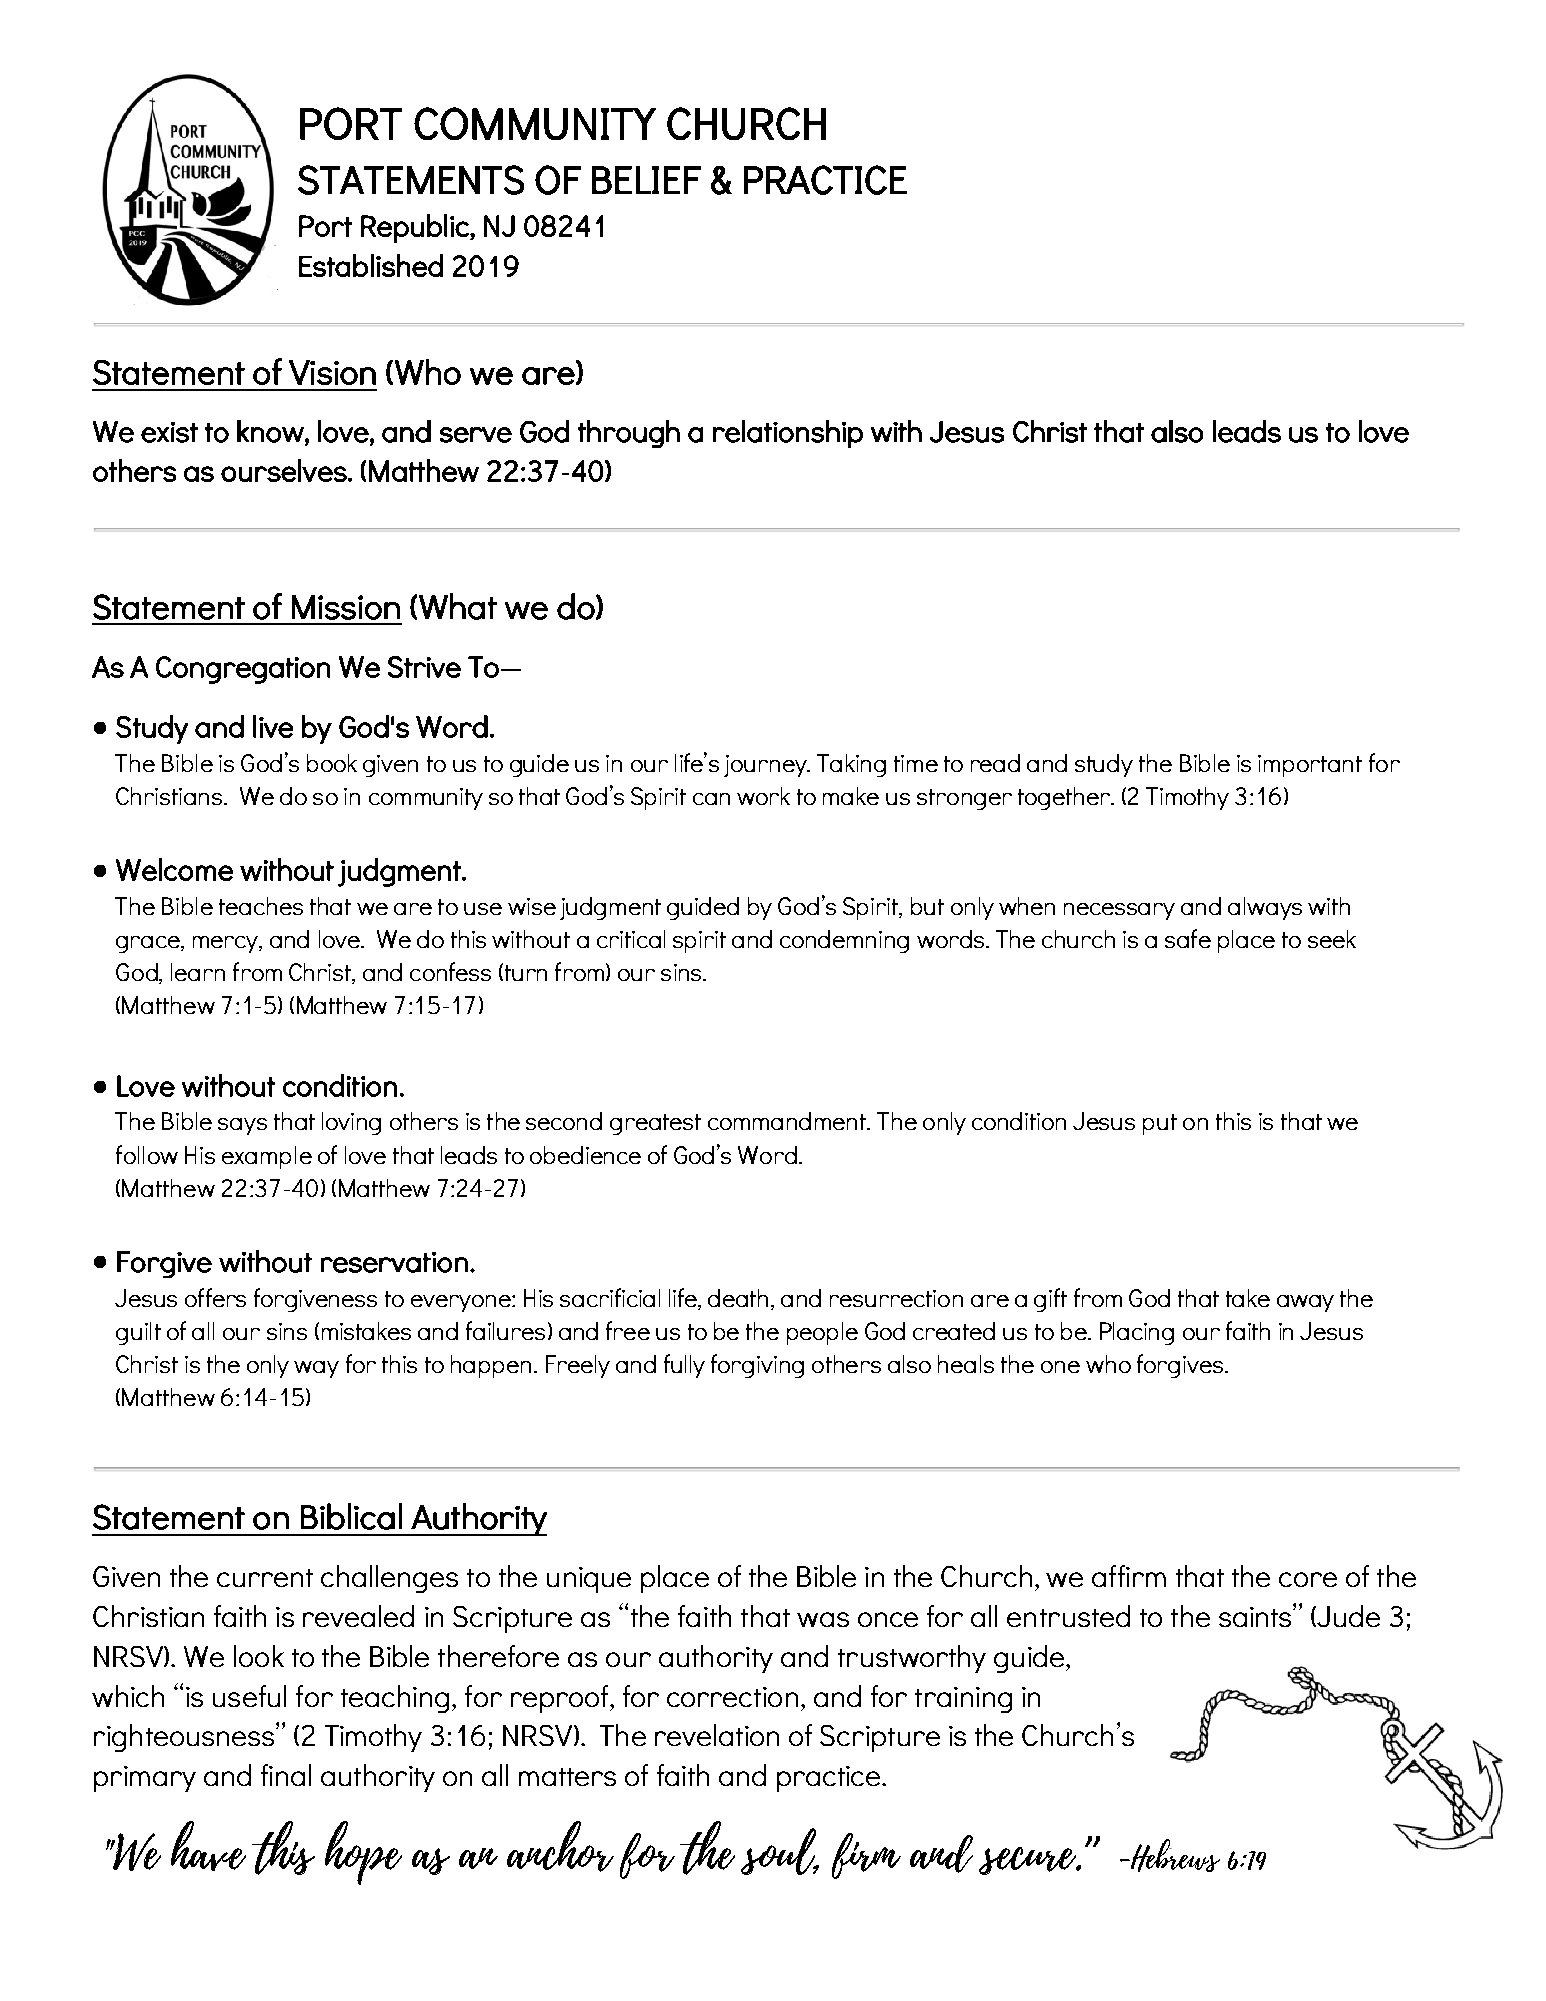  I want to click on journey, so click(766, 766).
